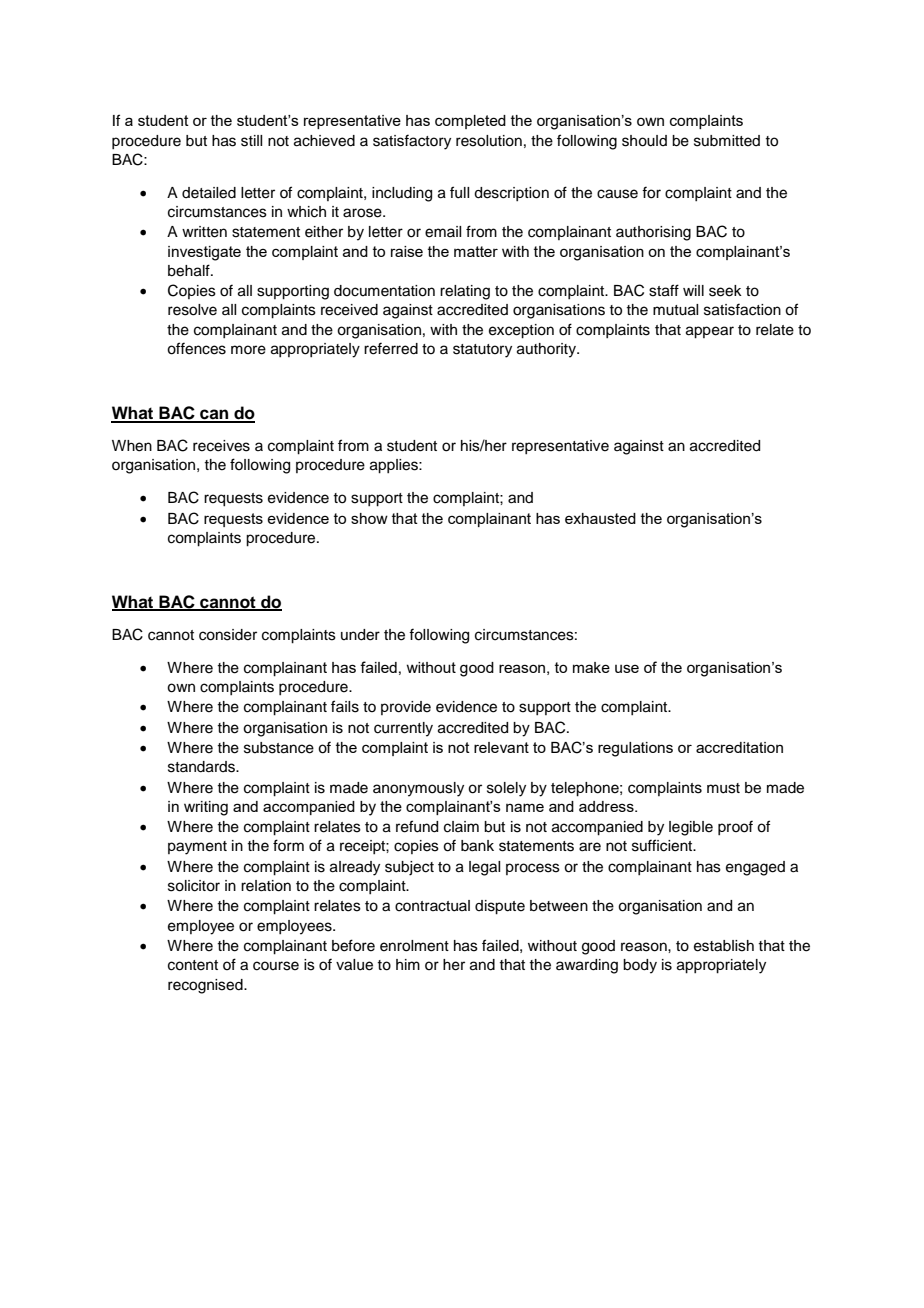 The width and height of the screenshot is (924, 1308). I want to click on should, so click(644, 141).
